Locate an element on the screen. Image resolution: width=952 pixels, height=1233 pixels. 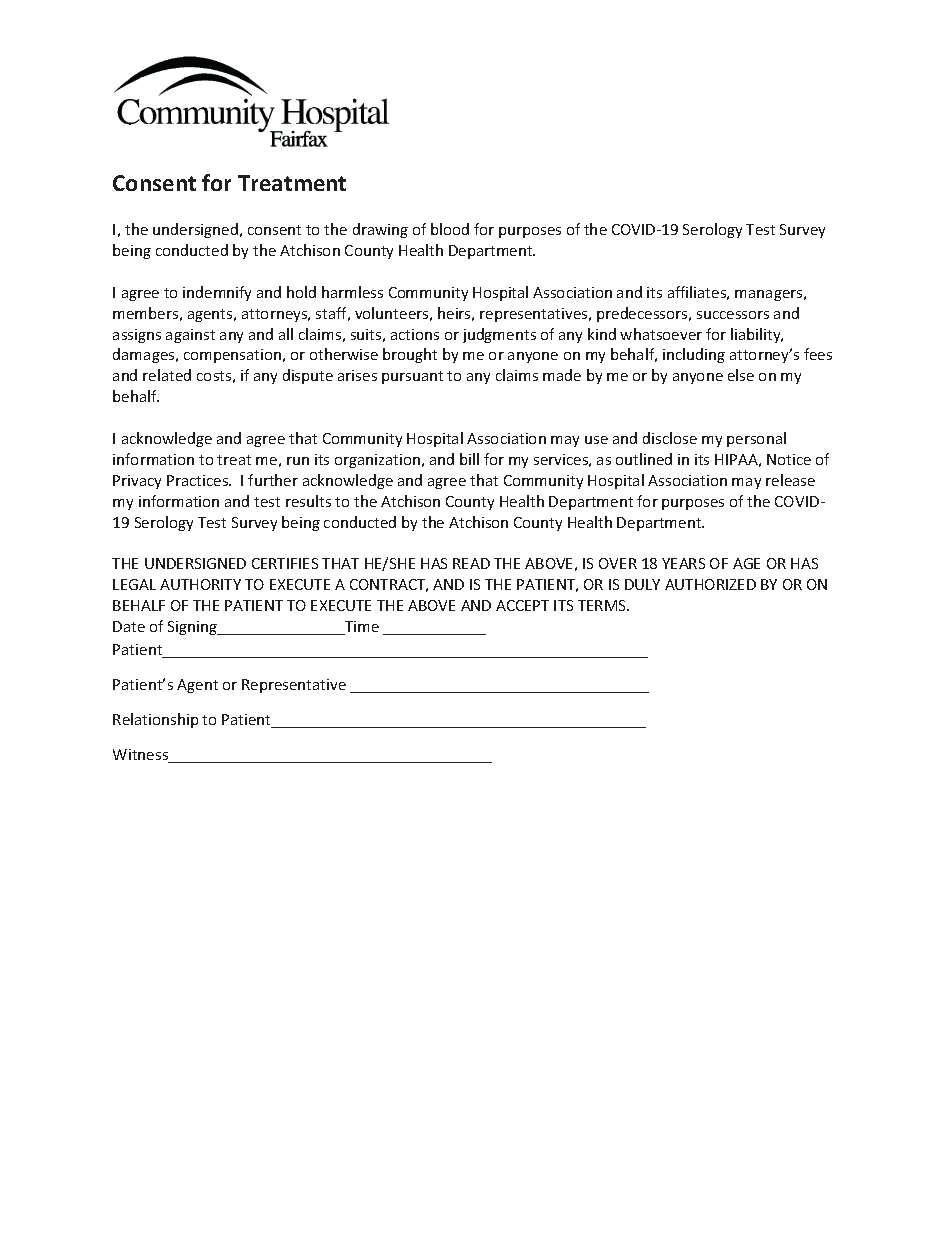
blood is located at coordinates (450, 229).
